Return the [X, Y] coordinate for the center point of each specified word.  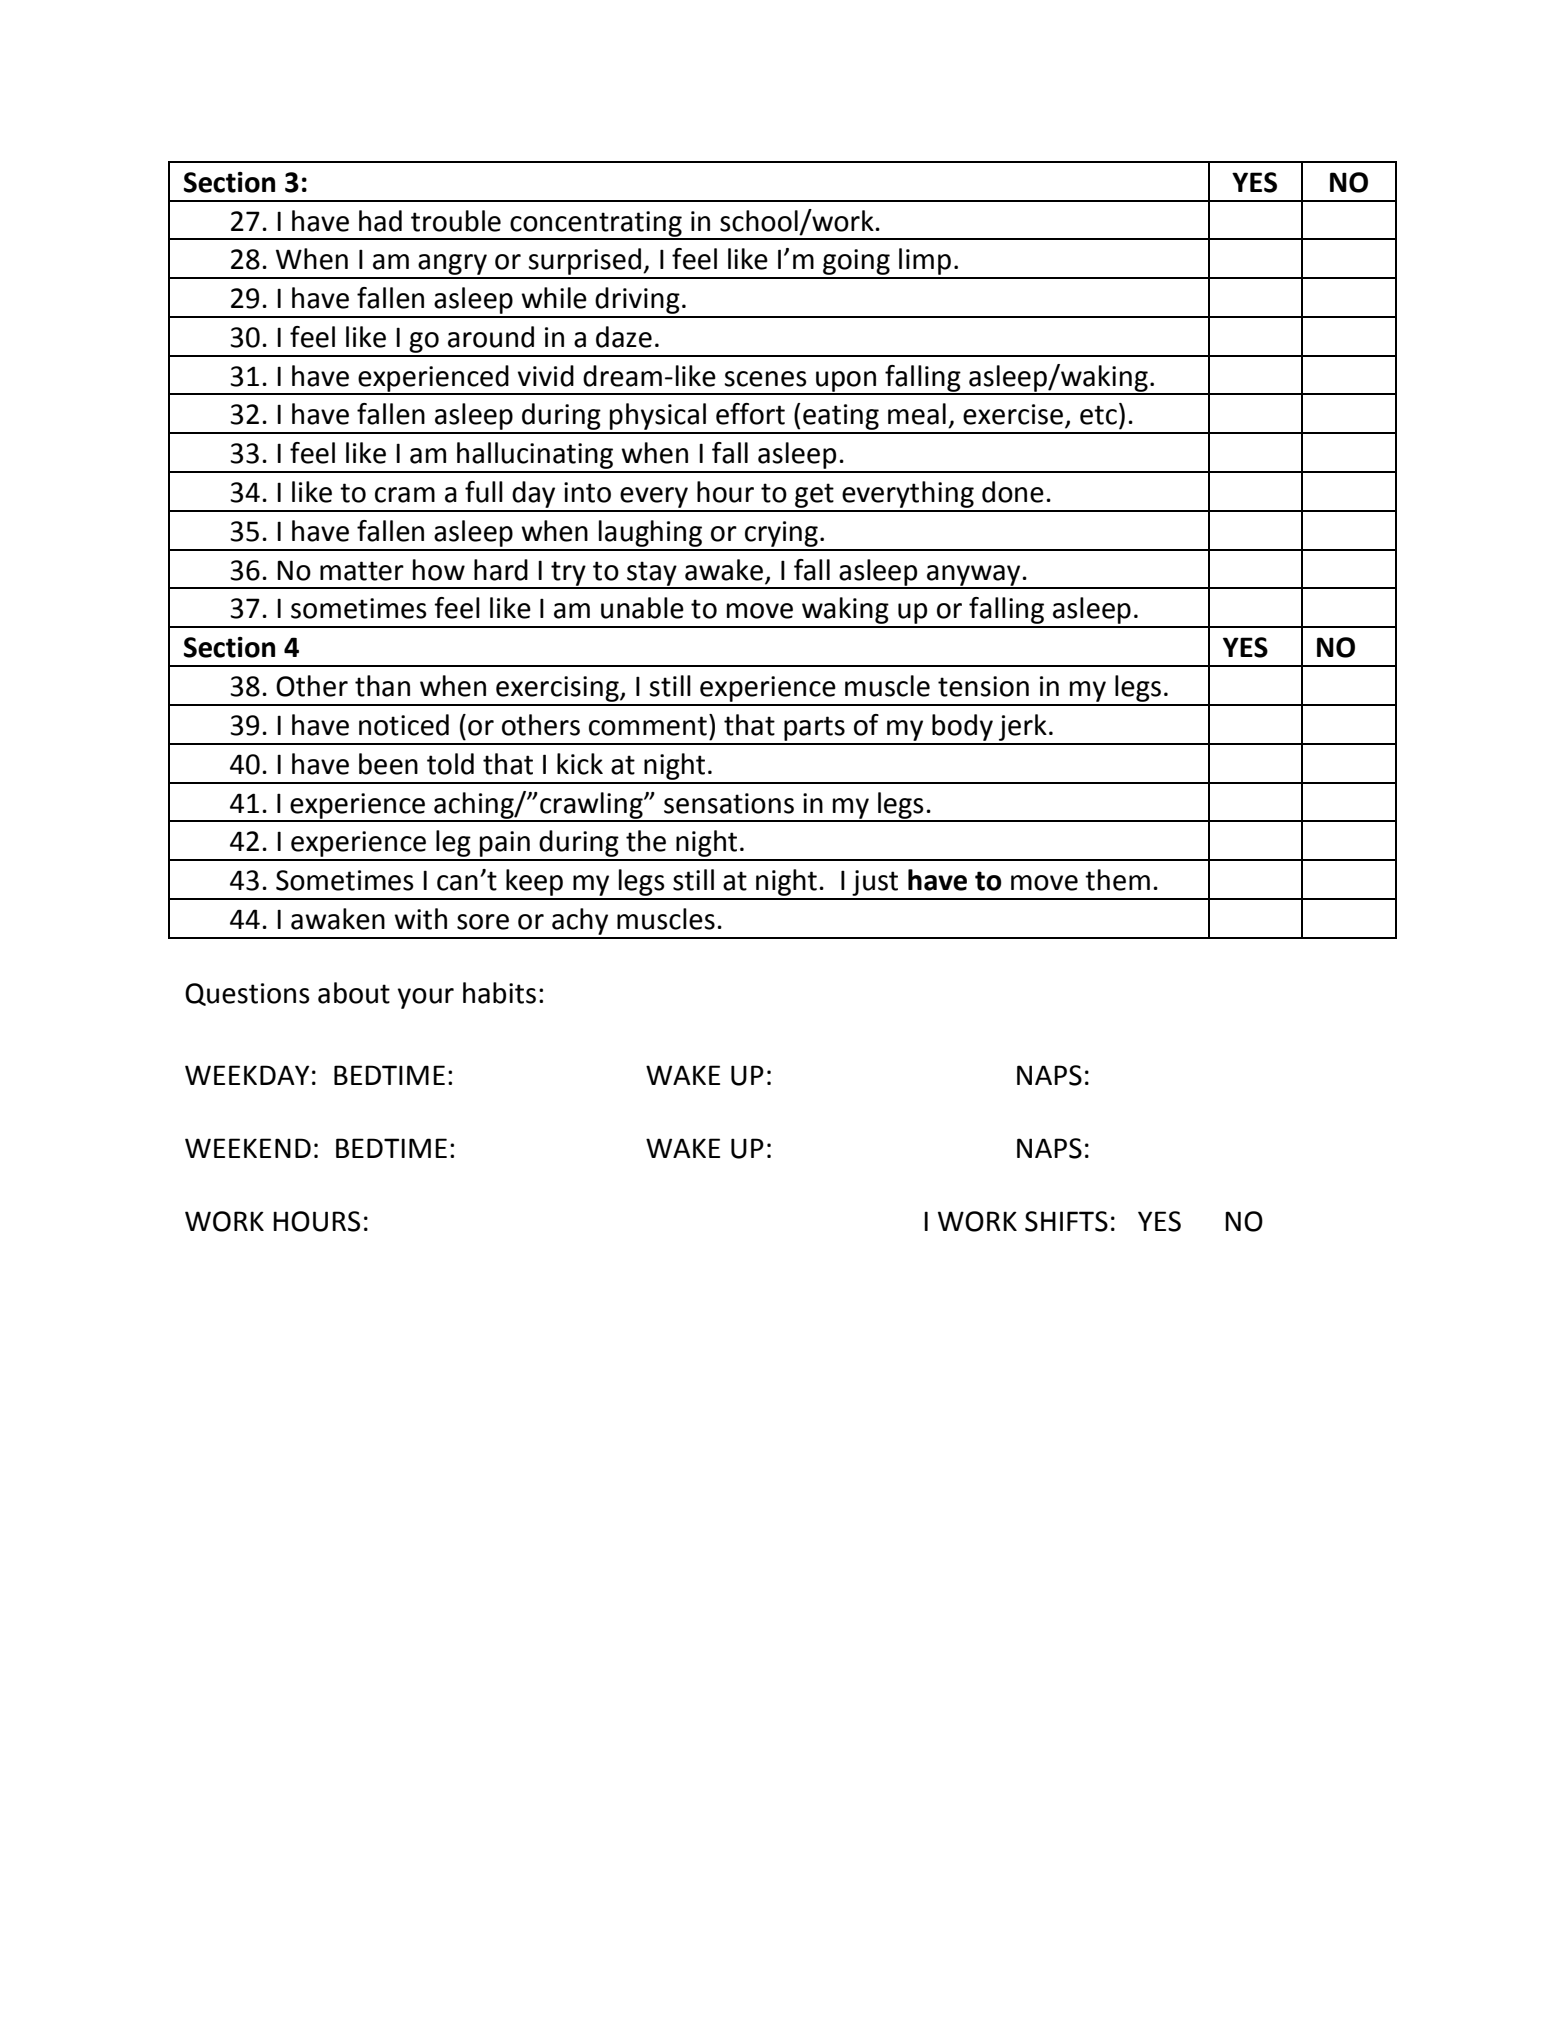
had [380, 221]
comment [648, 726]
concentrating [596, 225]
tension [983, 686]
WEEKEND [248, 1148]
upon [846, 382]
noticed [404, 725]
